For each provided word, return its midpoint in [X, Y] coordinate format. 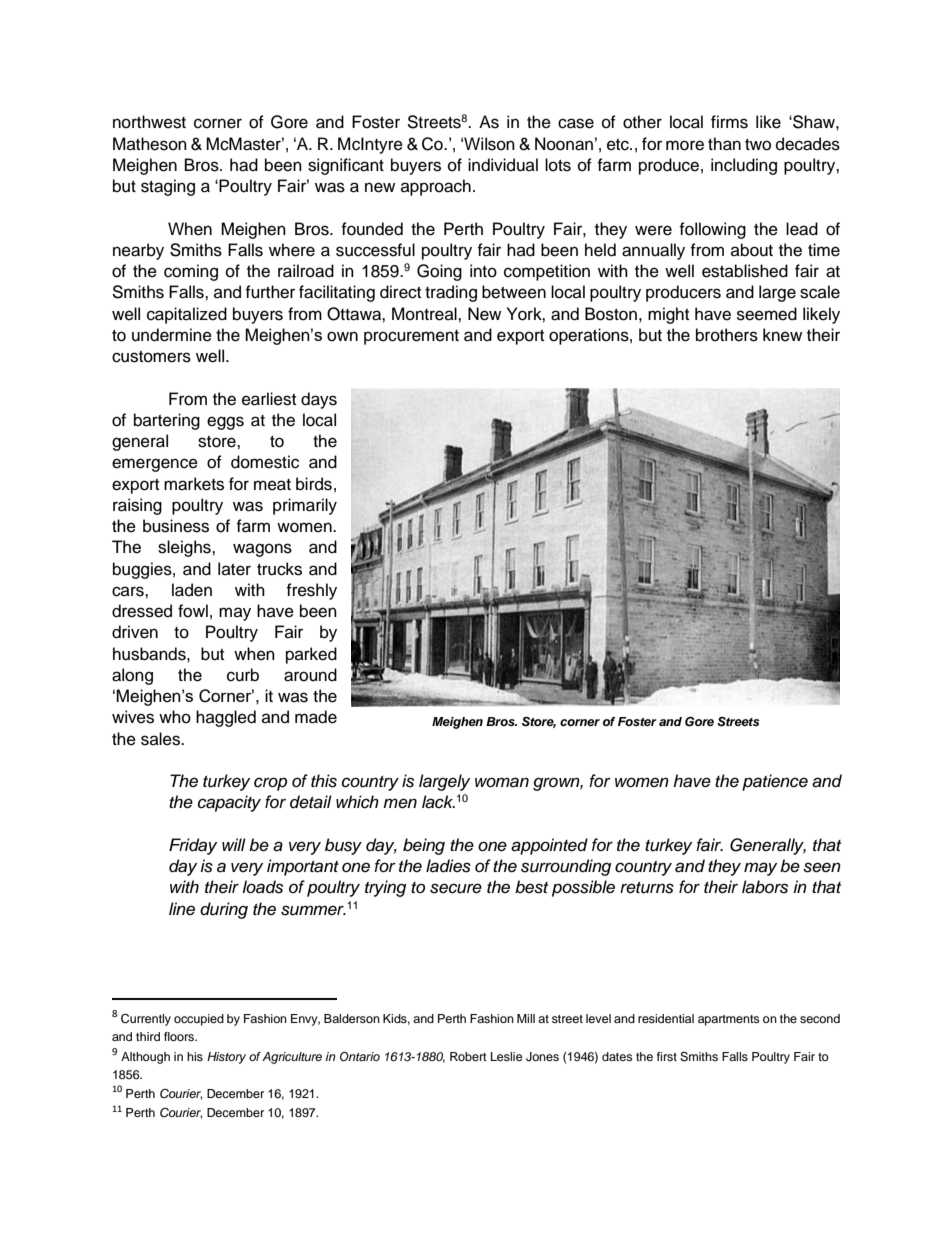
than [724, 144]
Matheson [150, 144]
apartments [729, 1020]
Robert [468, 1056]
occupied [199, 1020]
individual [503, 165]
